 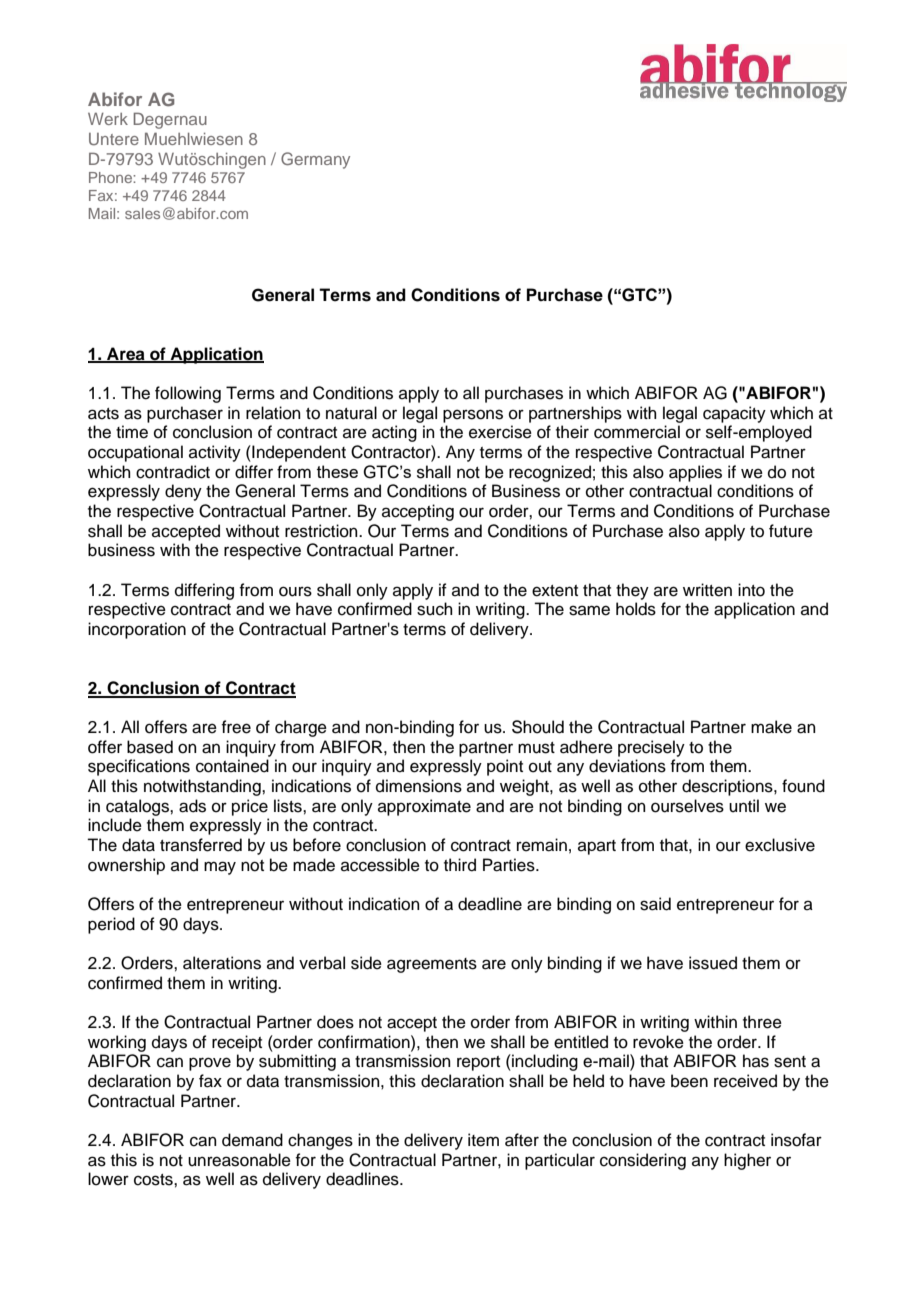 I want to click on following, so click(x=188, y=394).
